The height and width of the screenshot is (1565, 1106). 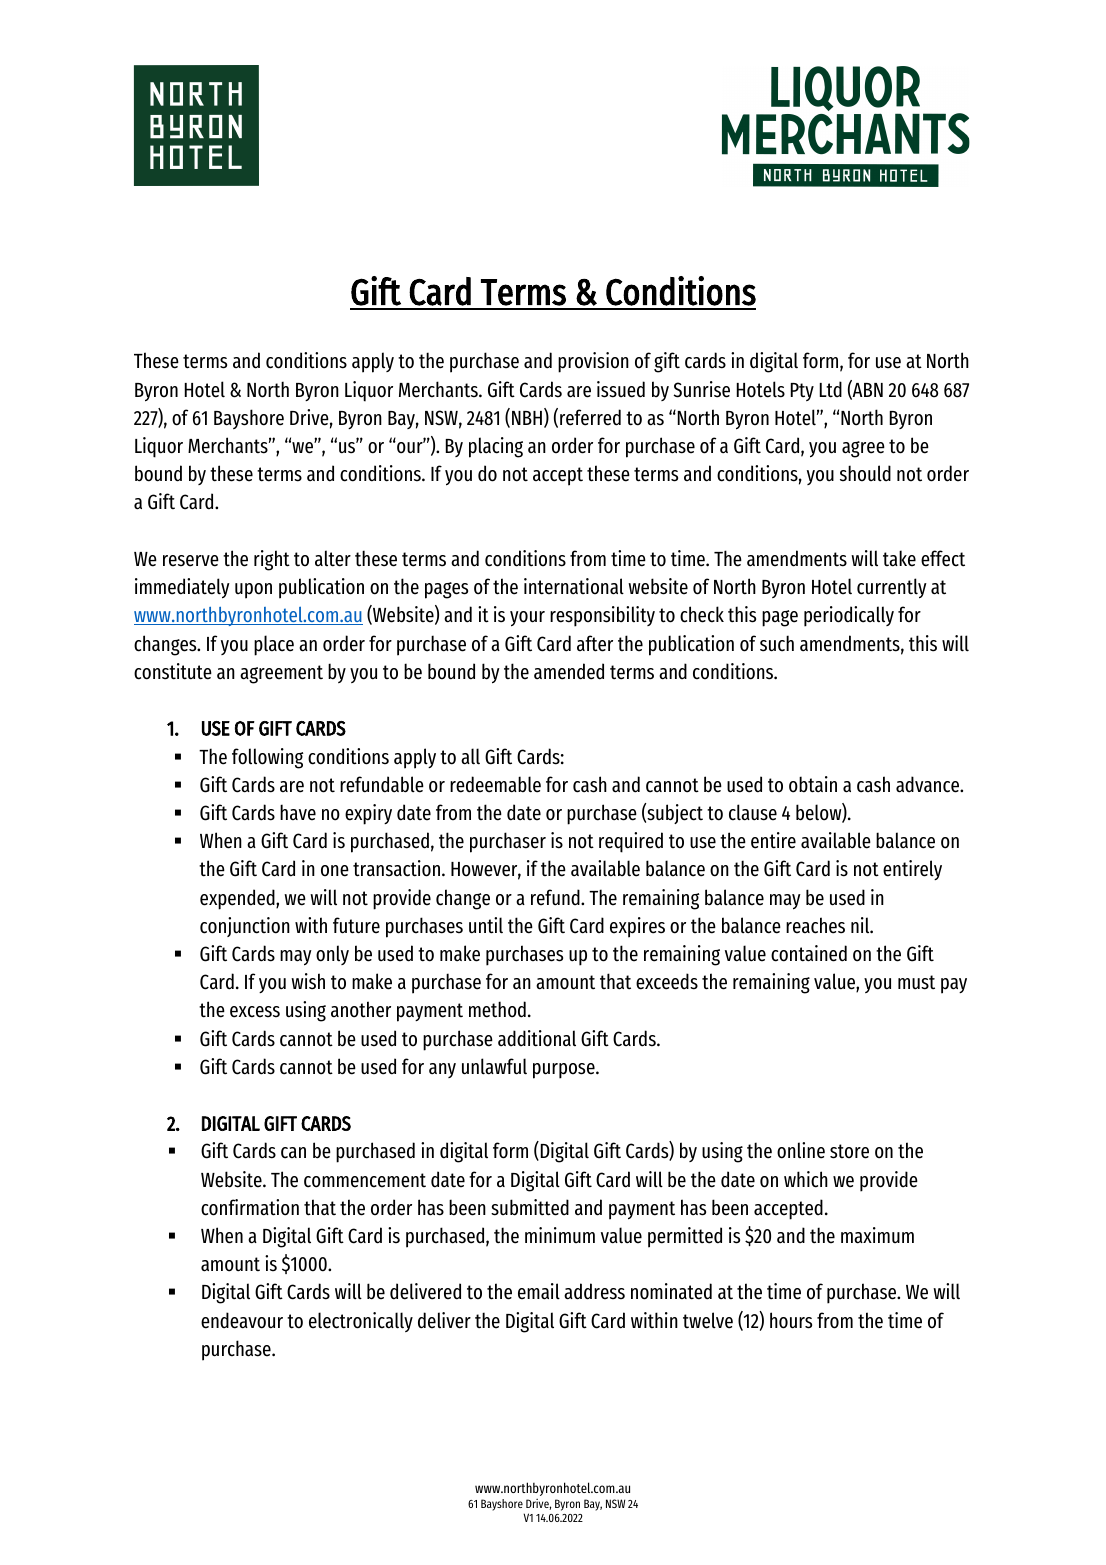 I want to click on endeavour, so click(x=242, y=1320).
